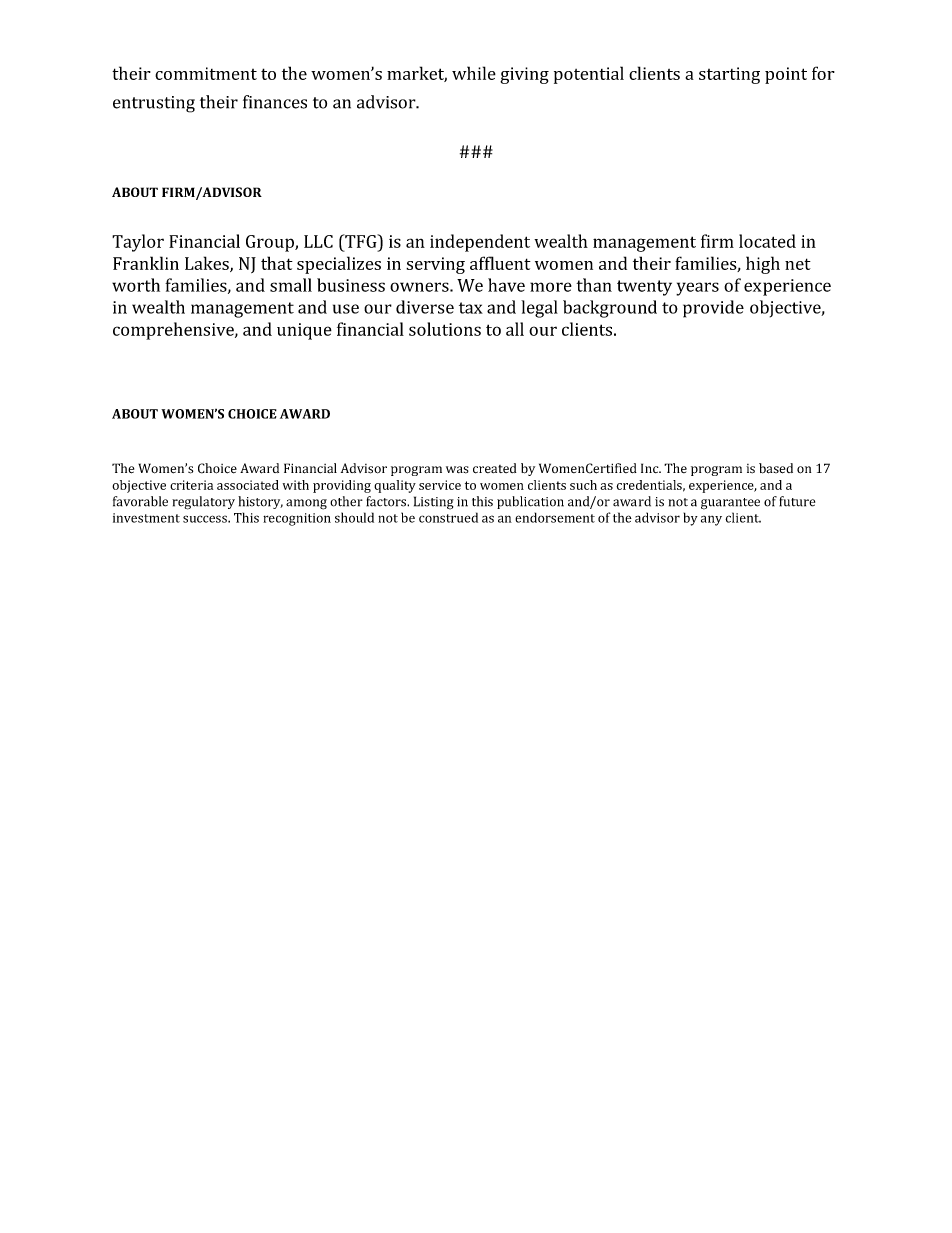 The image size is (952, 1233). What do you see at coordinates (729, 75) in the screenshot?
I see `starting` at bounding box center [729, 75].
